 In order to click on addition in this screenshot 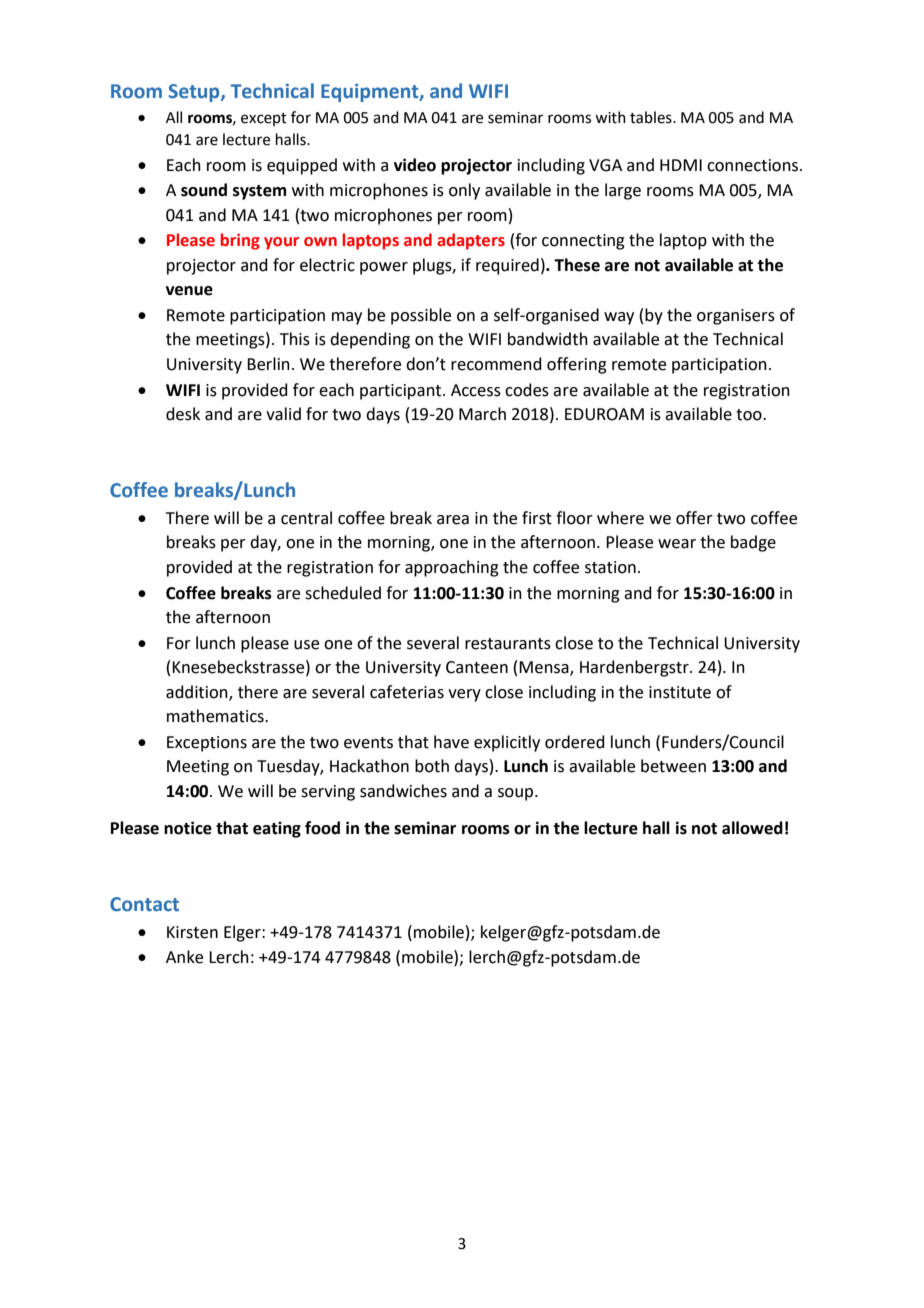, I will do `click(198, 692)`.
